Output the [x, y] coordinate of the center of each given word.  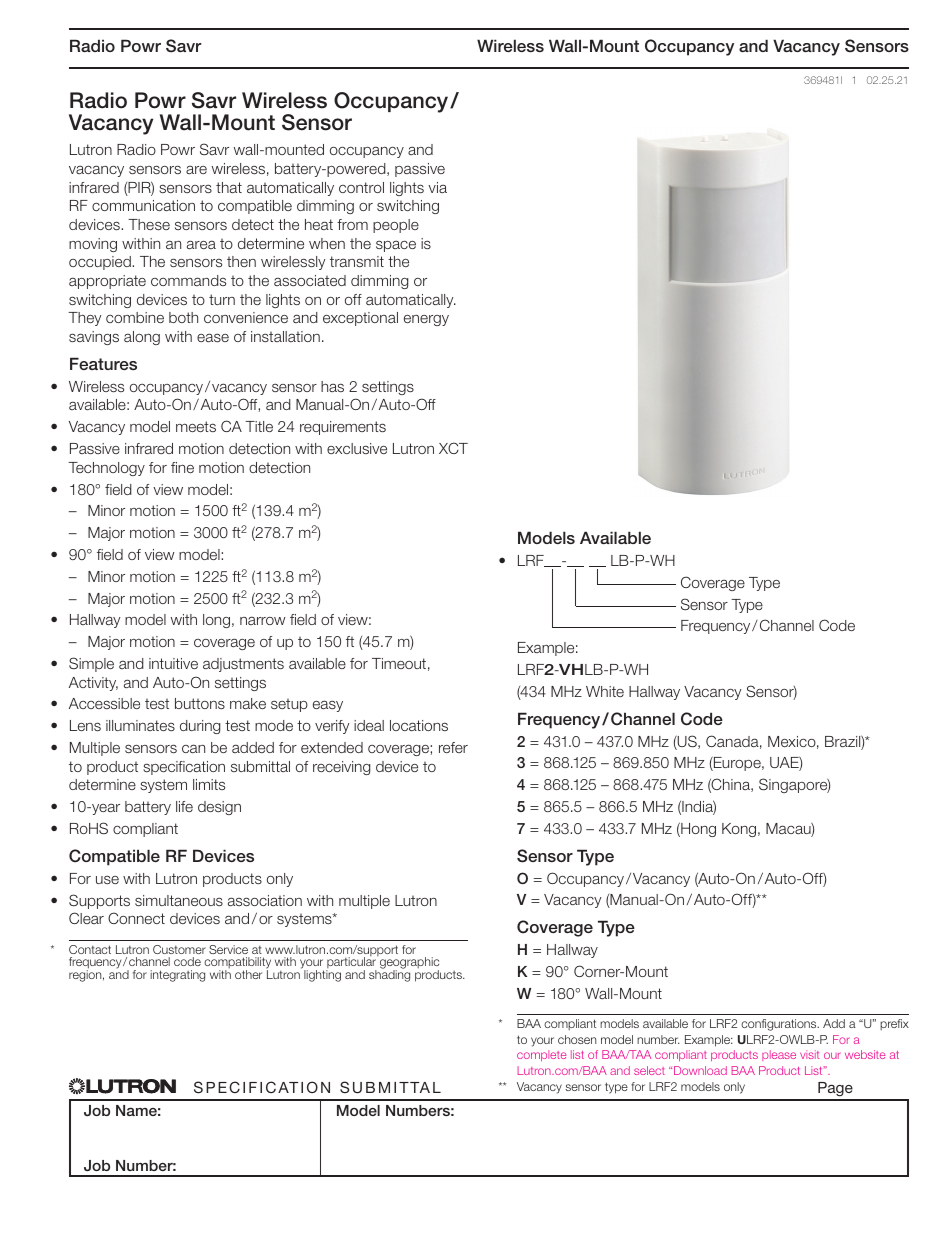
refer [453, 747]
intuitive [173, 663]
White [605, 691]
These [149, 224]
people [396, 226]
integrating [177, 976]
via [437, 187]
